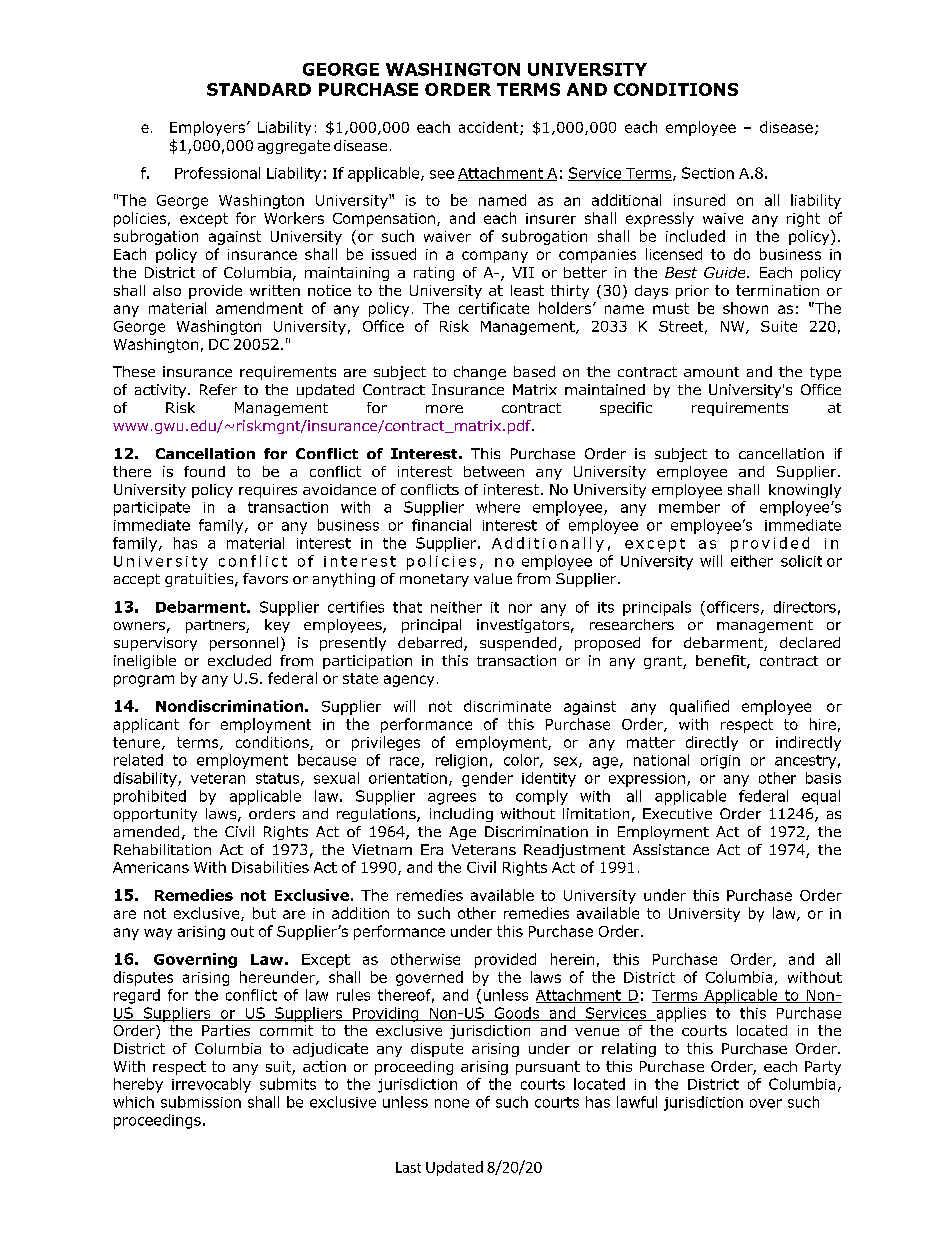 The width and height of the image is (952, 1233). What do you see at coordinates (708, 173) in the image?
I see `Section` at bounding box center [708, 173].
